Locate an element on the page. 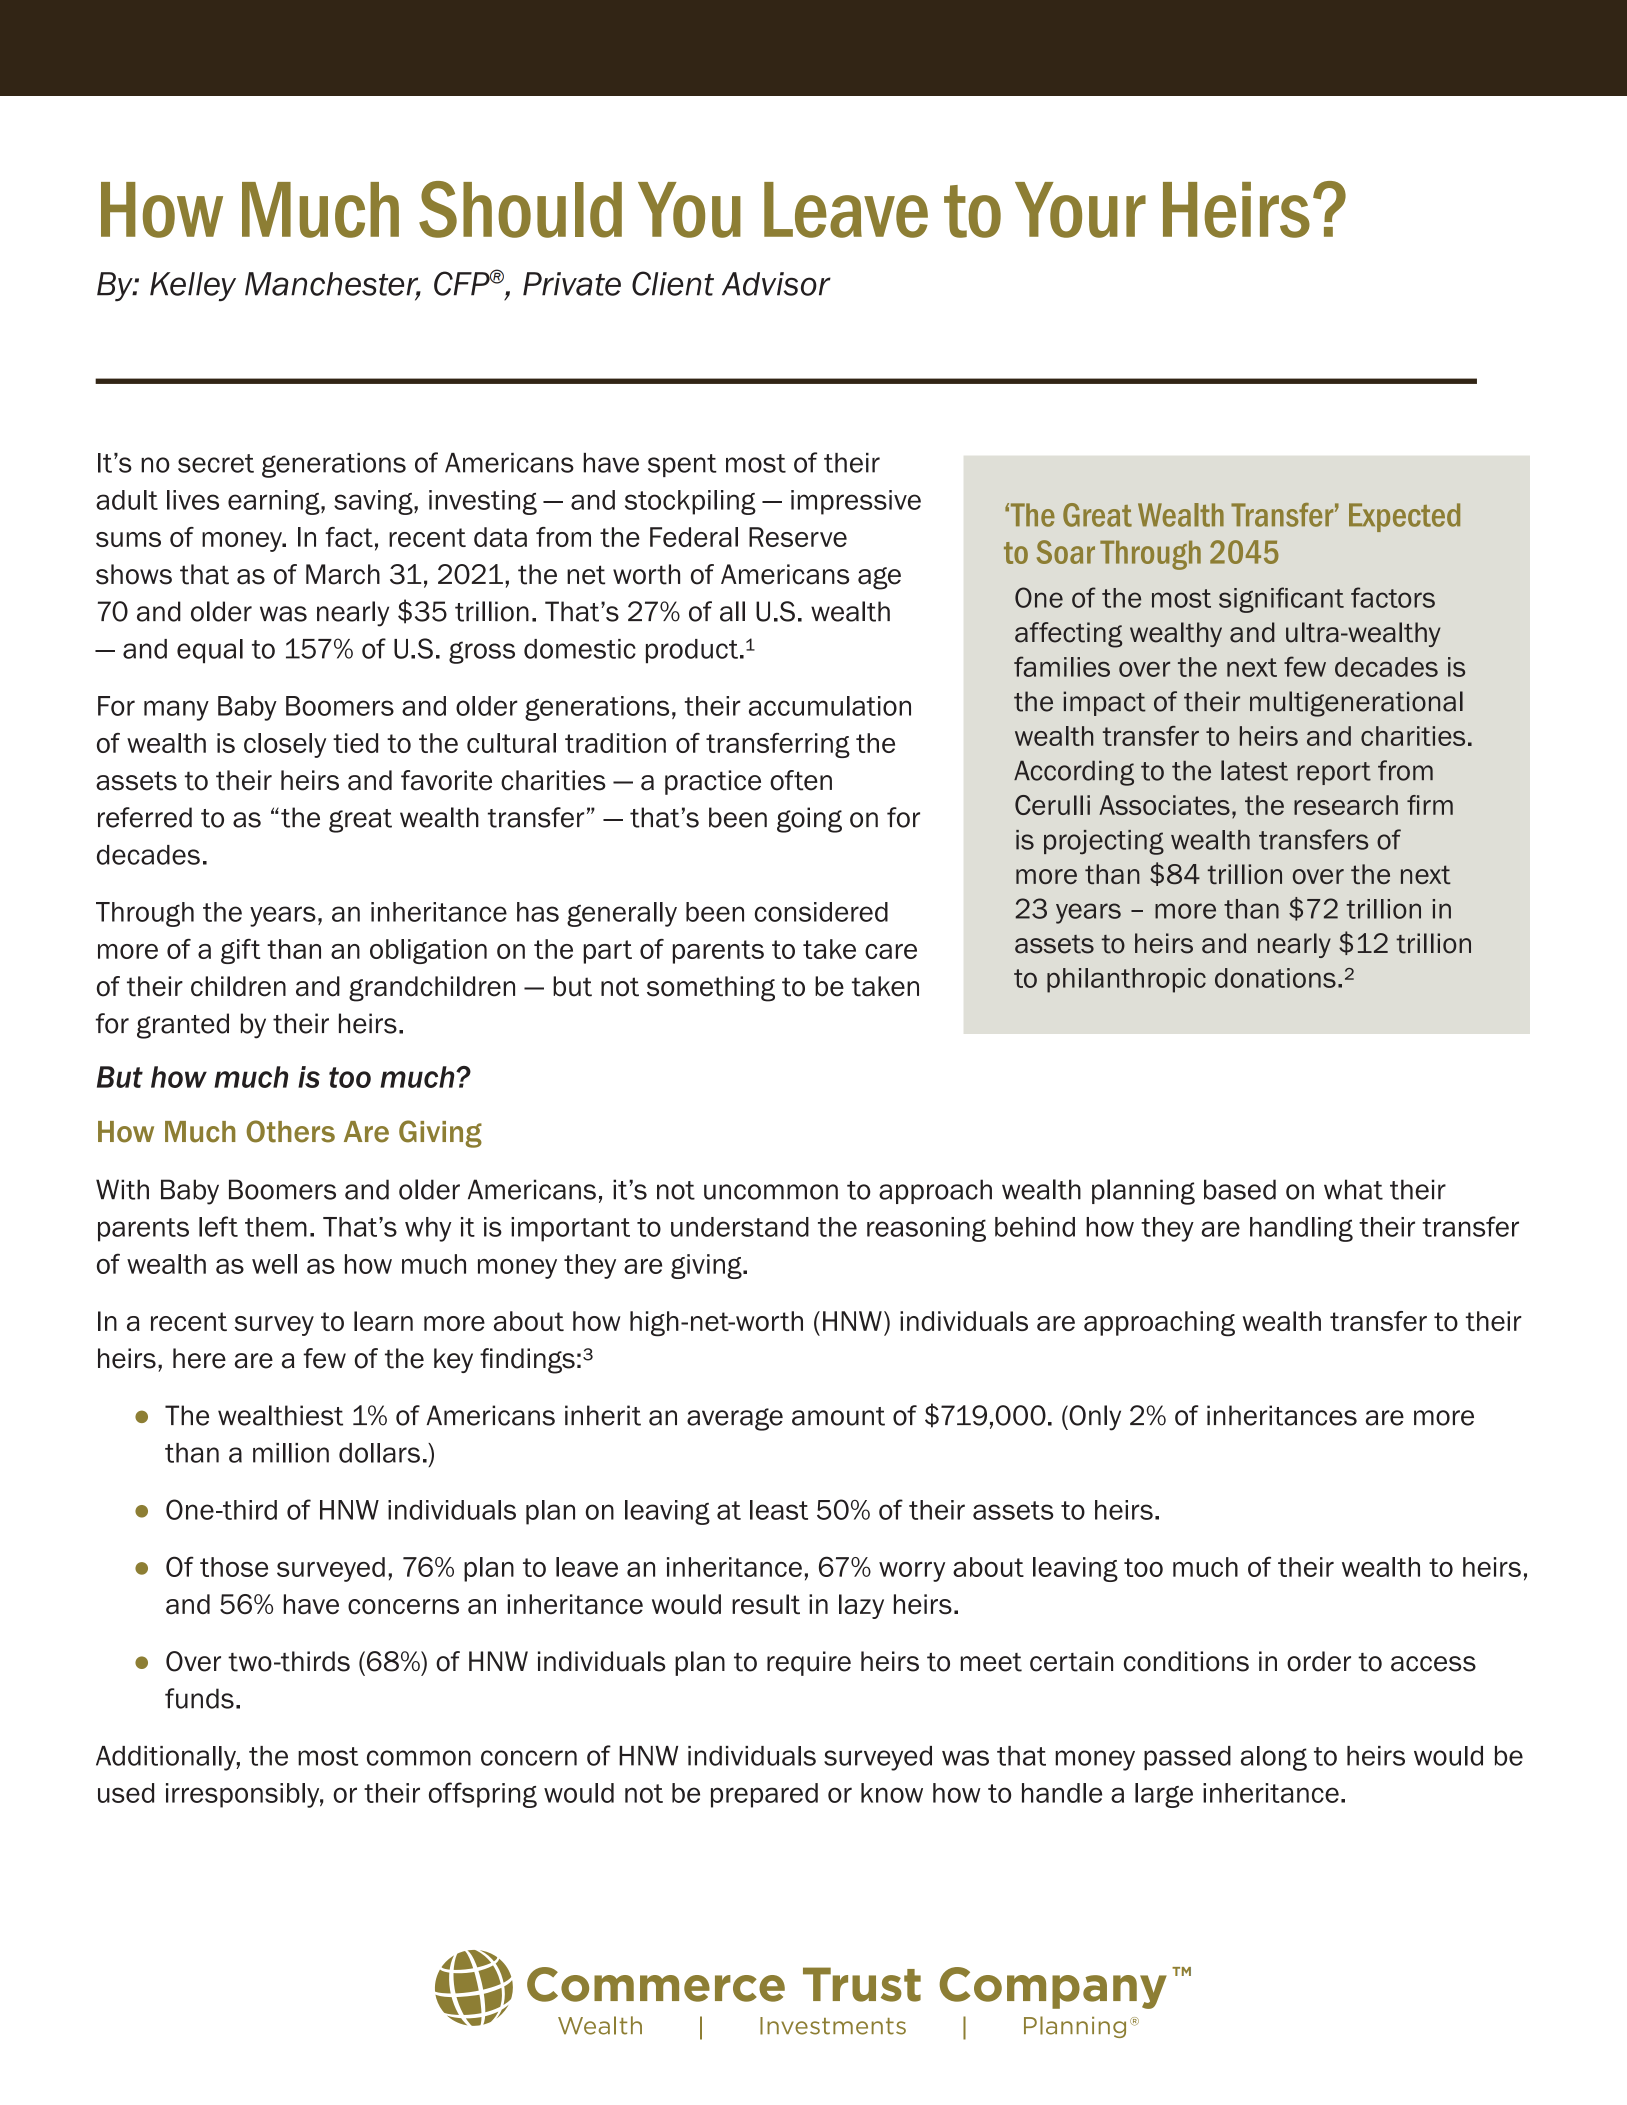 The width and height of the page is (1627, 2105). Manchester is located at coordinates (333, 285).
